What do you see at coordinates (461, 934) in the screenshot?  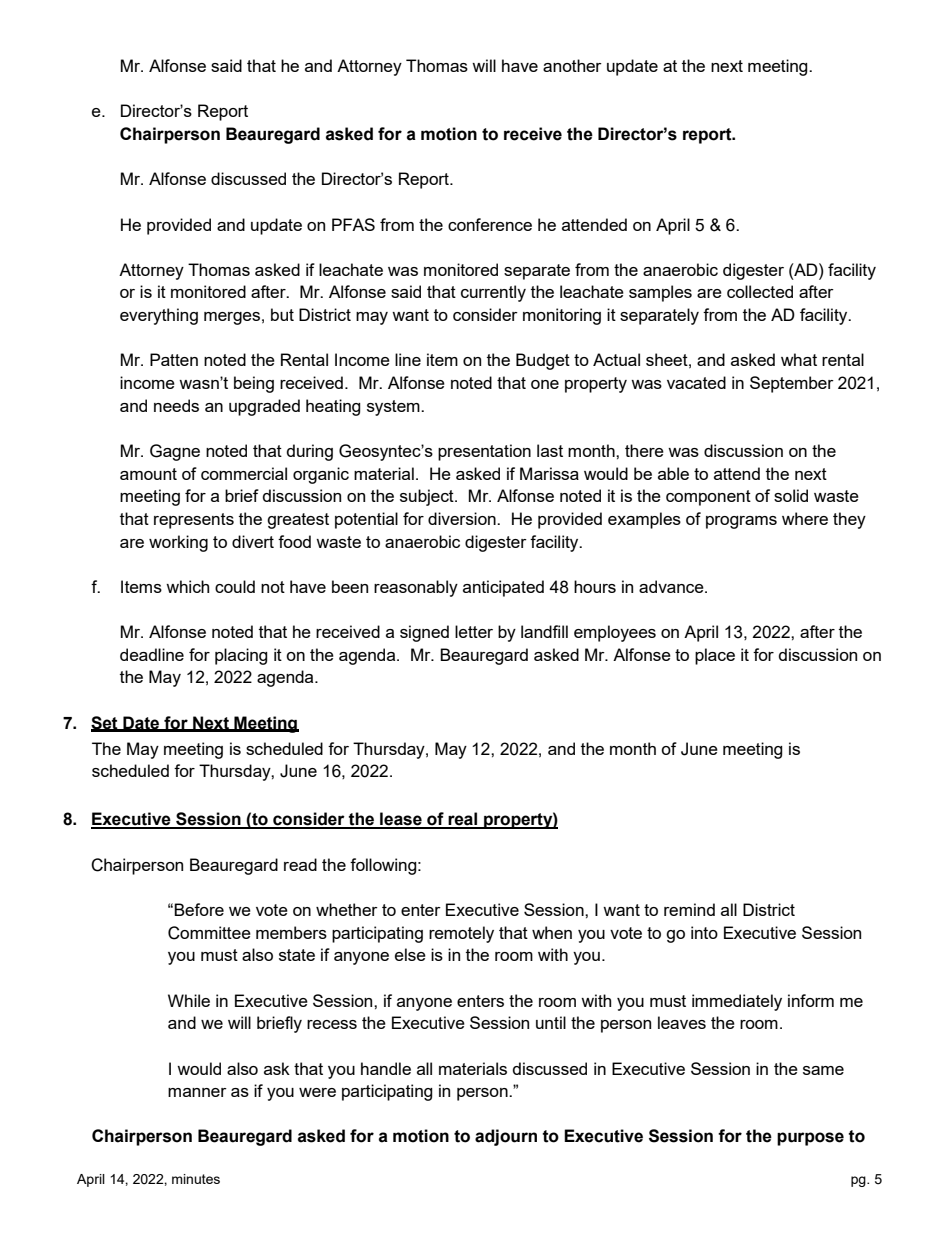 I see `remotely` at bounding box center [461, 934].
